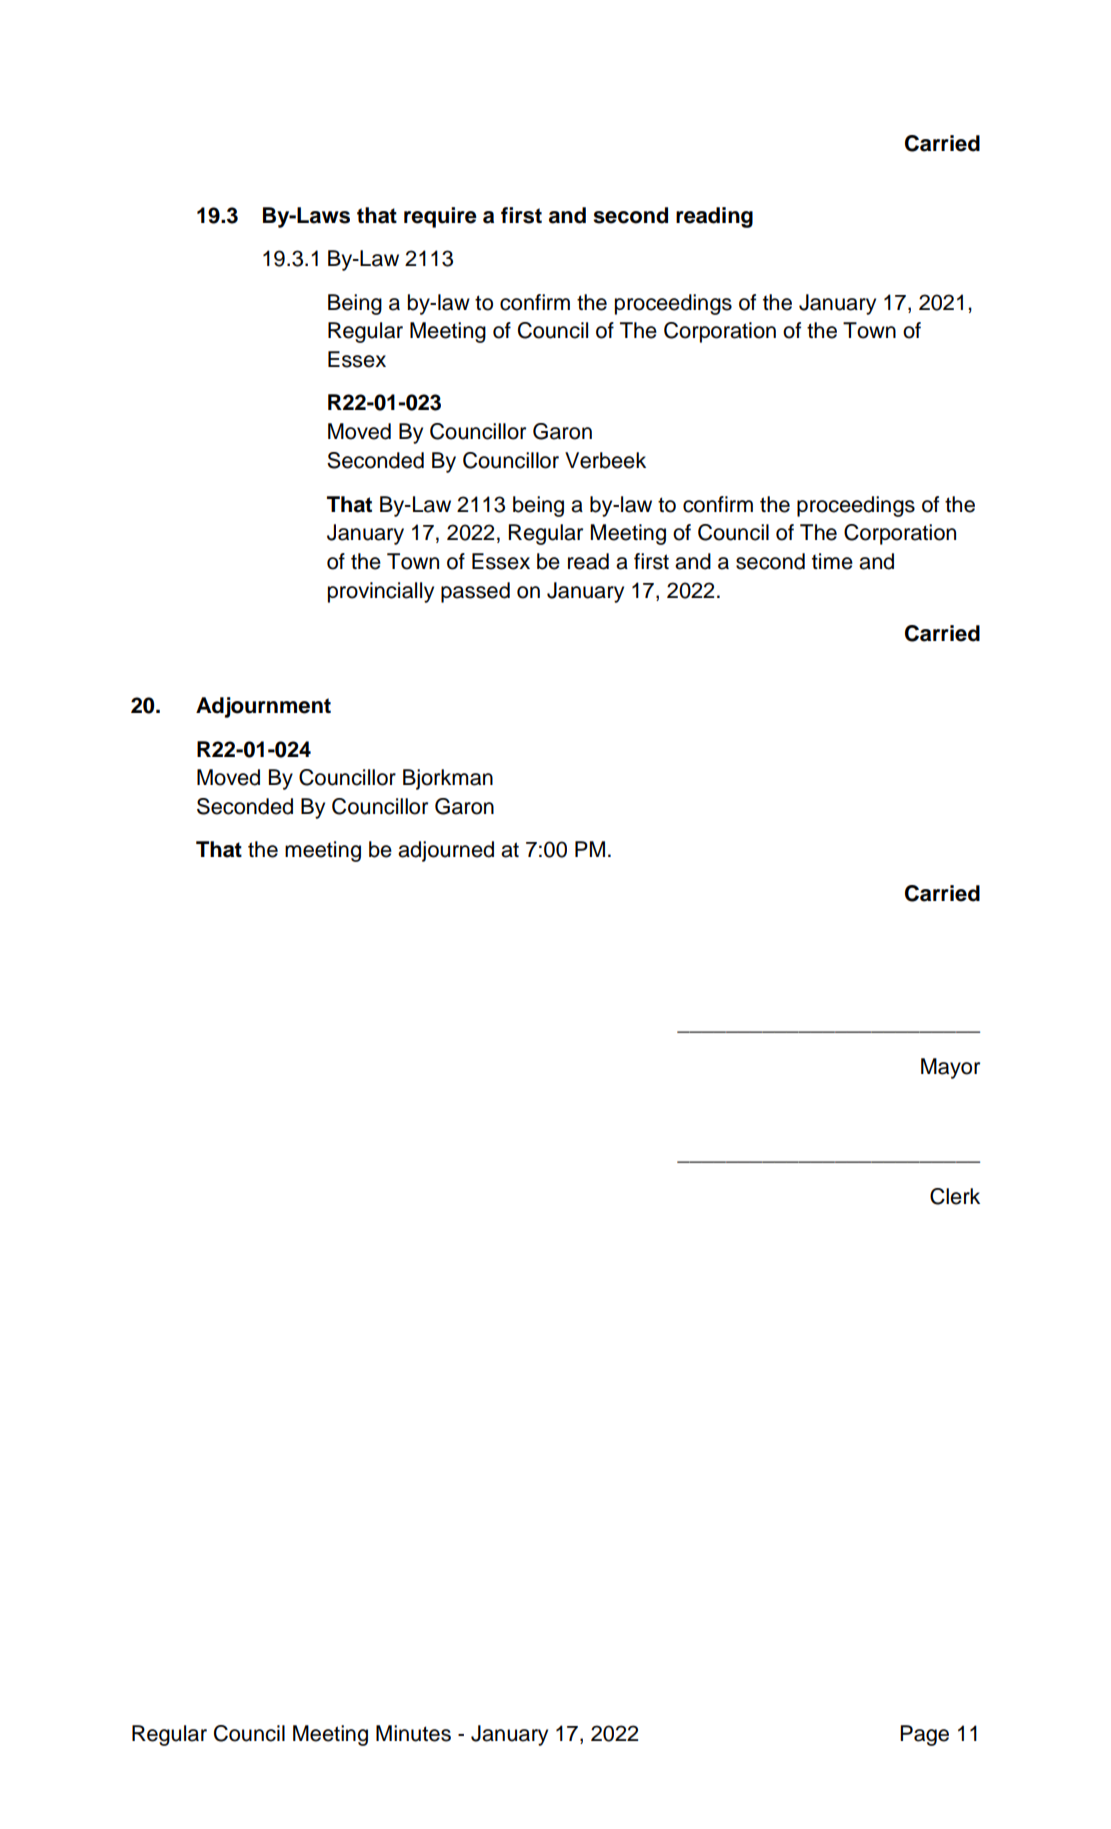  Describe the element at coordinates (955, 1196) in the screenshot. I see `Clerk` at that location.
